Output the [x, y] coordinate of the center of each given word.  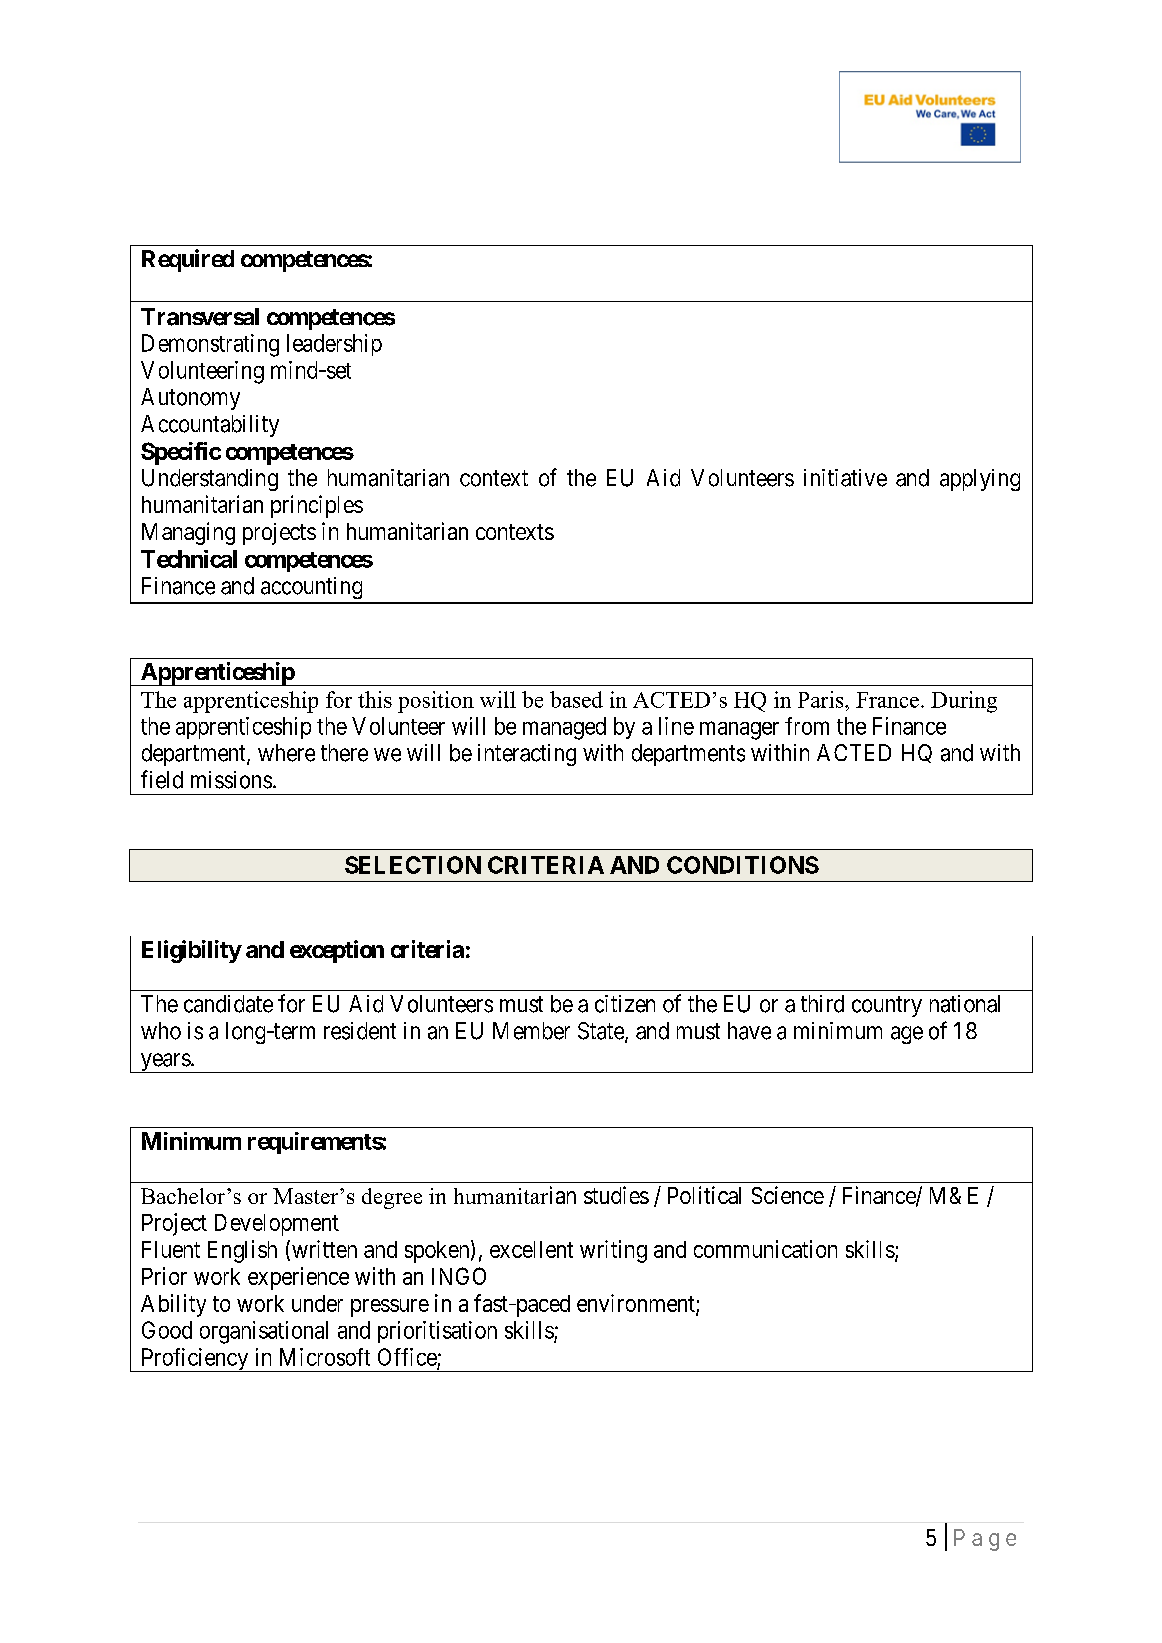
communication [765, 1249]
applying [980, 480]
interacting [527, 755]
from [807, 726]
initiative [845, 478]
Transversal [200, 317]
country [887, 1006]
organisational [264, 1332]
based [576, 699]
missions [231, 780]
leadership [334, 345]
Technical [189, 559]
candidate [228, 1004]
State [602, 1032]
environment [637, 1304]
